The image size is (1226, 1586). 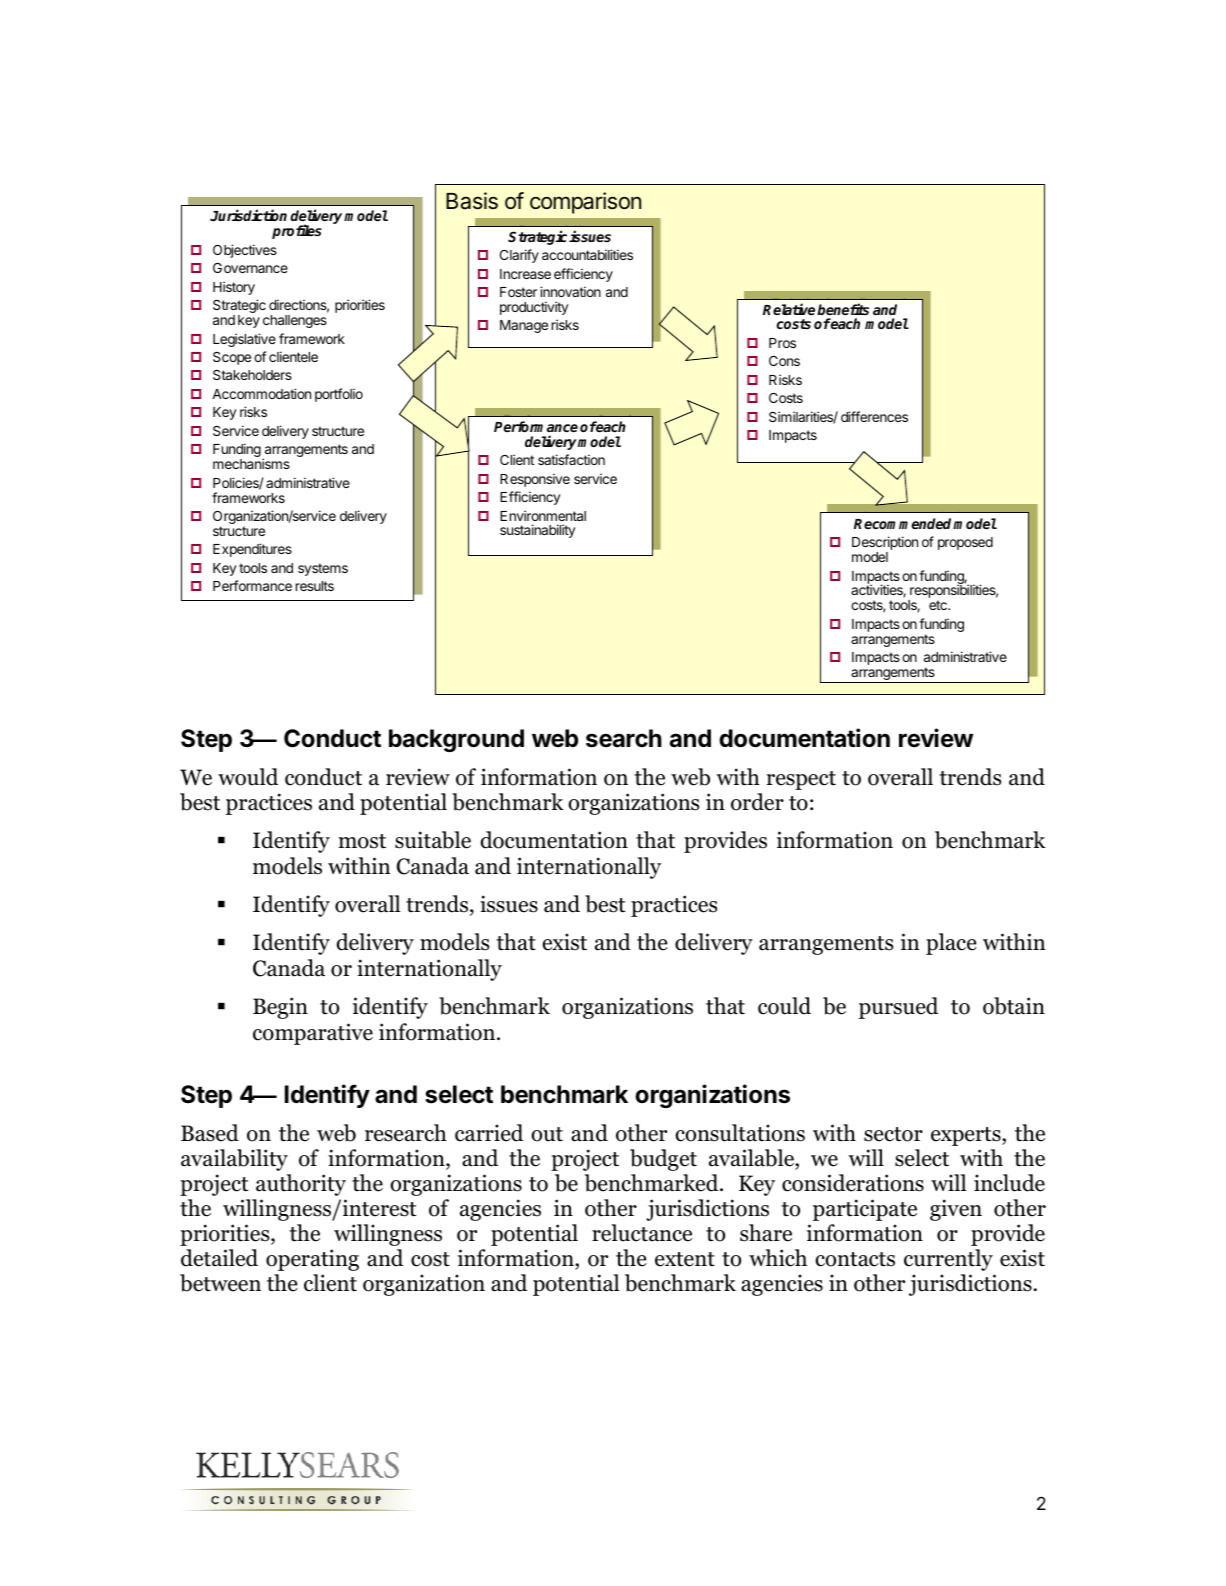 What do you see at coordinates (251, 463) in the document?
I see `mechanisms` at bounding box center [251, 463].
